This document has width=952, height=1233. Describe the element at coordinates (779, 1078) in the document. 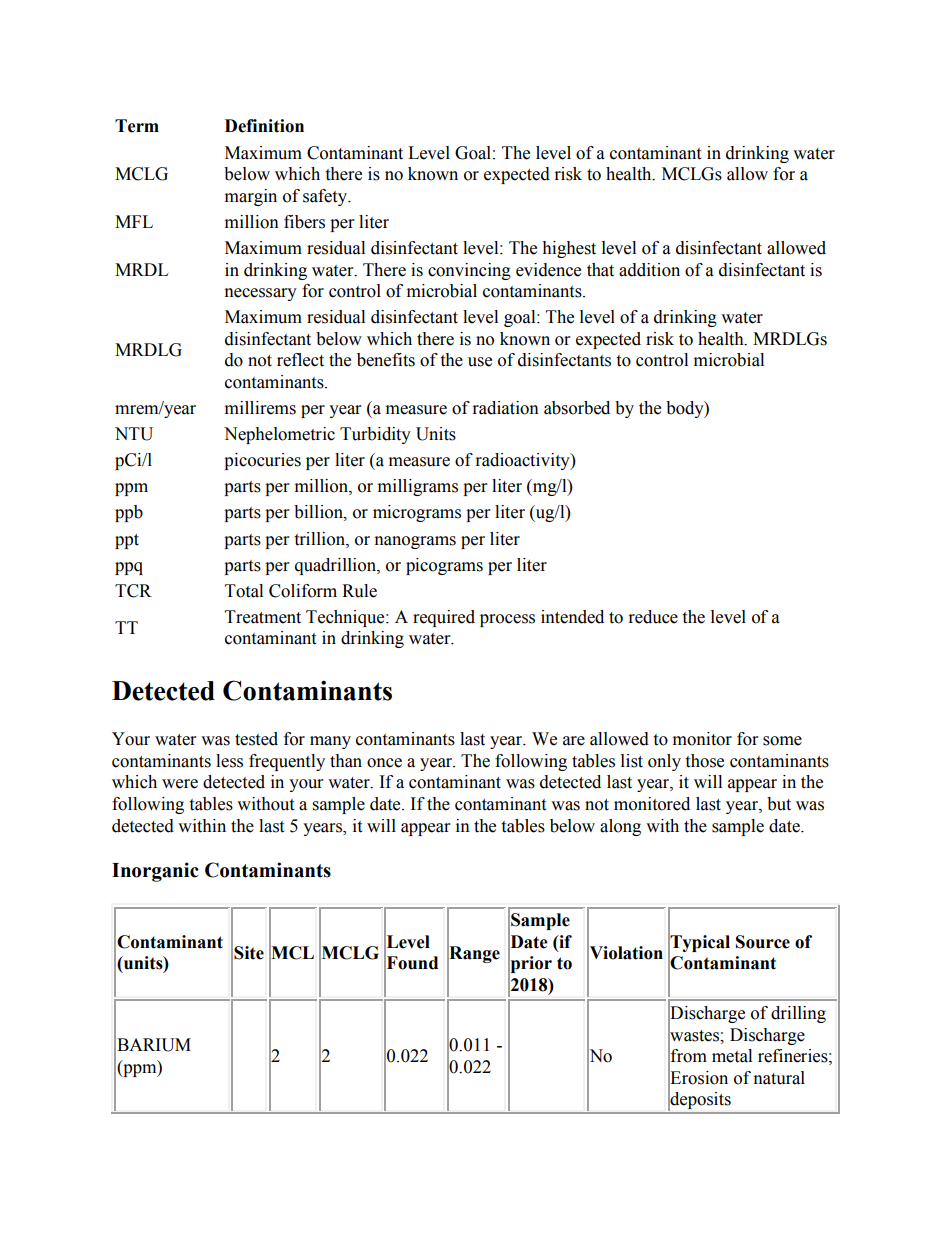

I see `natural` at that location.
